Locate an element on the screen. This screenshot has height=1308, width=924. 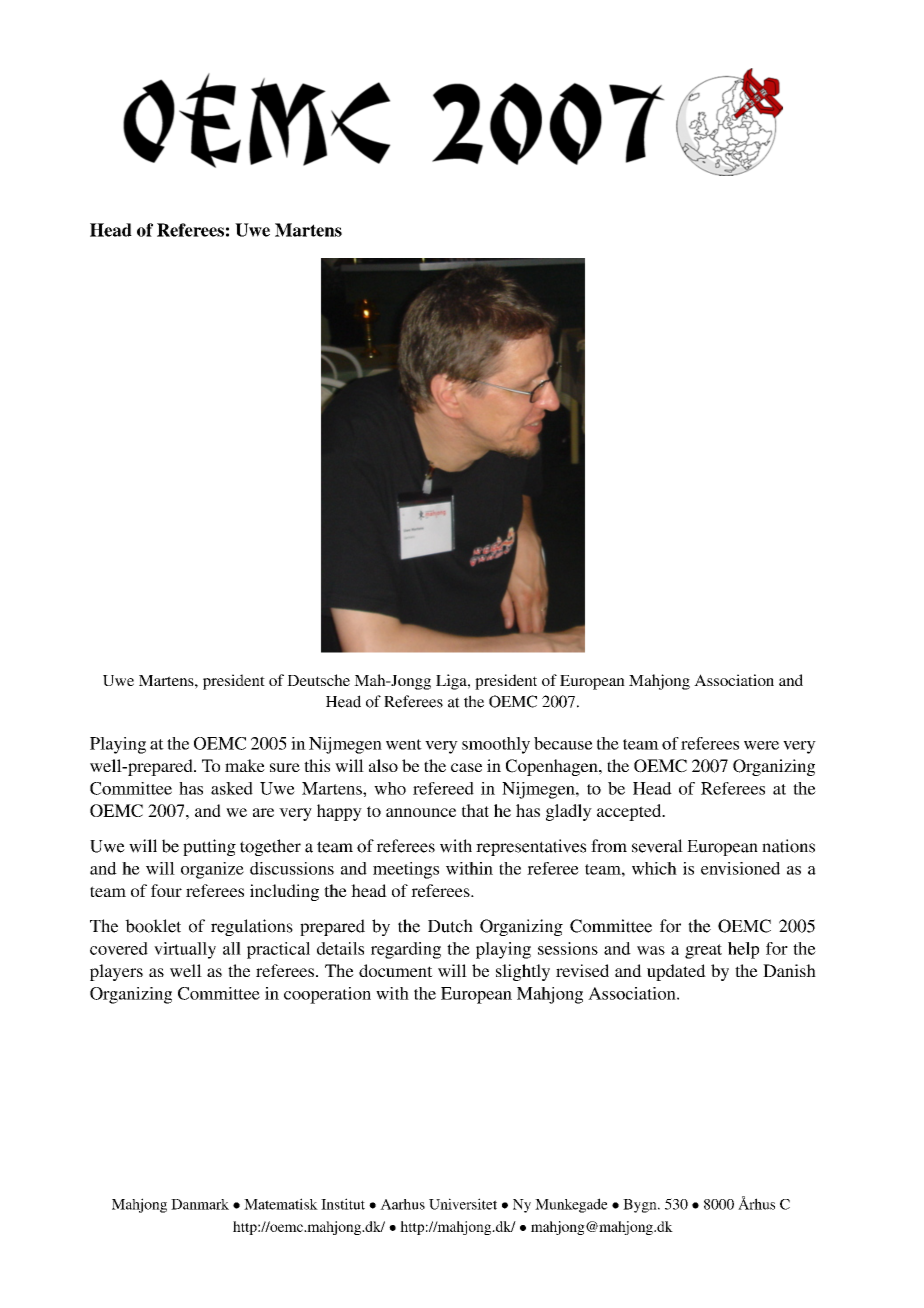
accepted is located at coordinates (630, 812).
